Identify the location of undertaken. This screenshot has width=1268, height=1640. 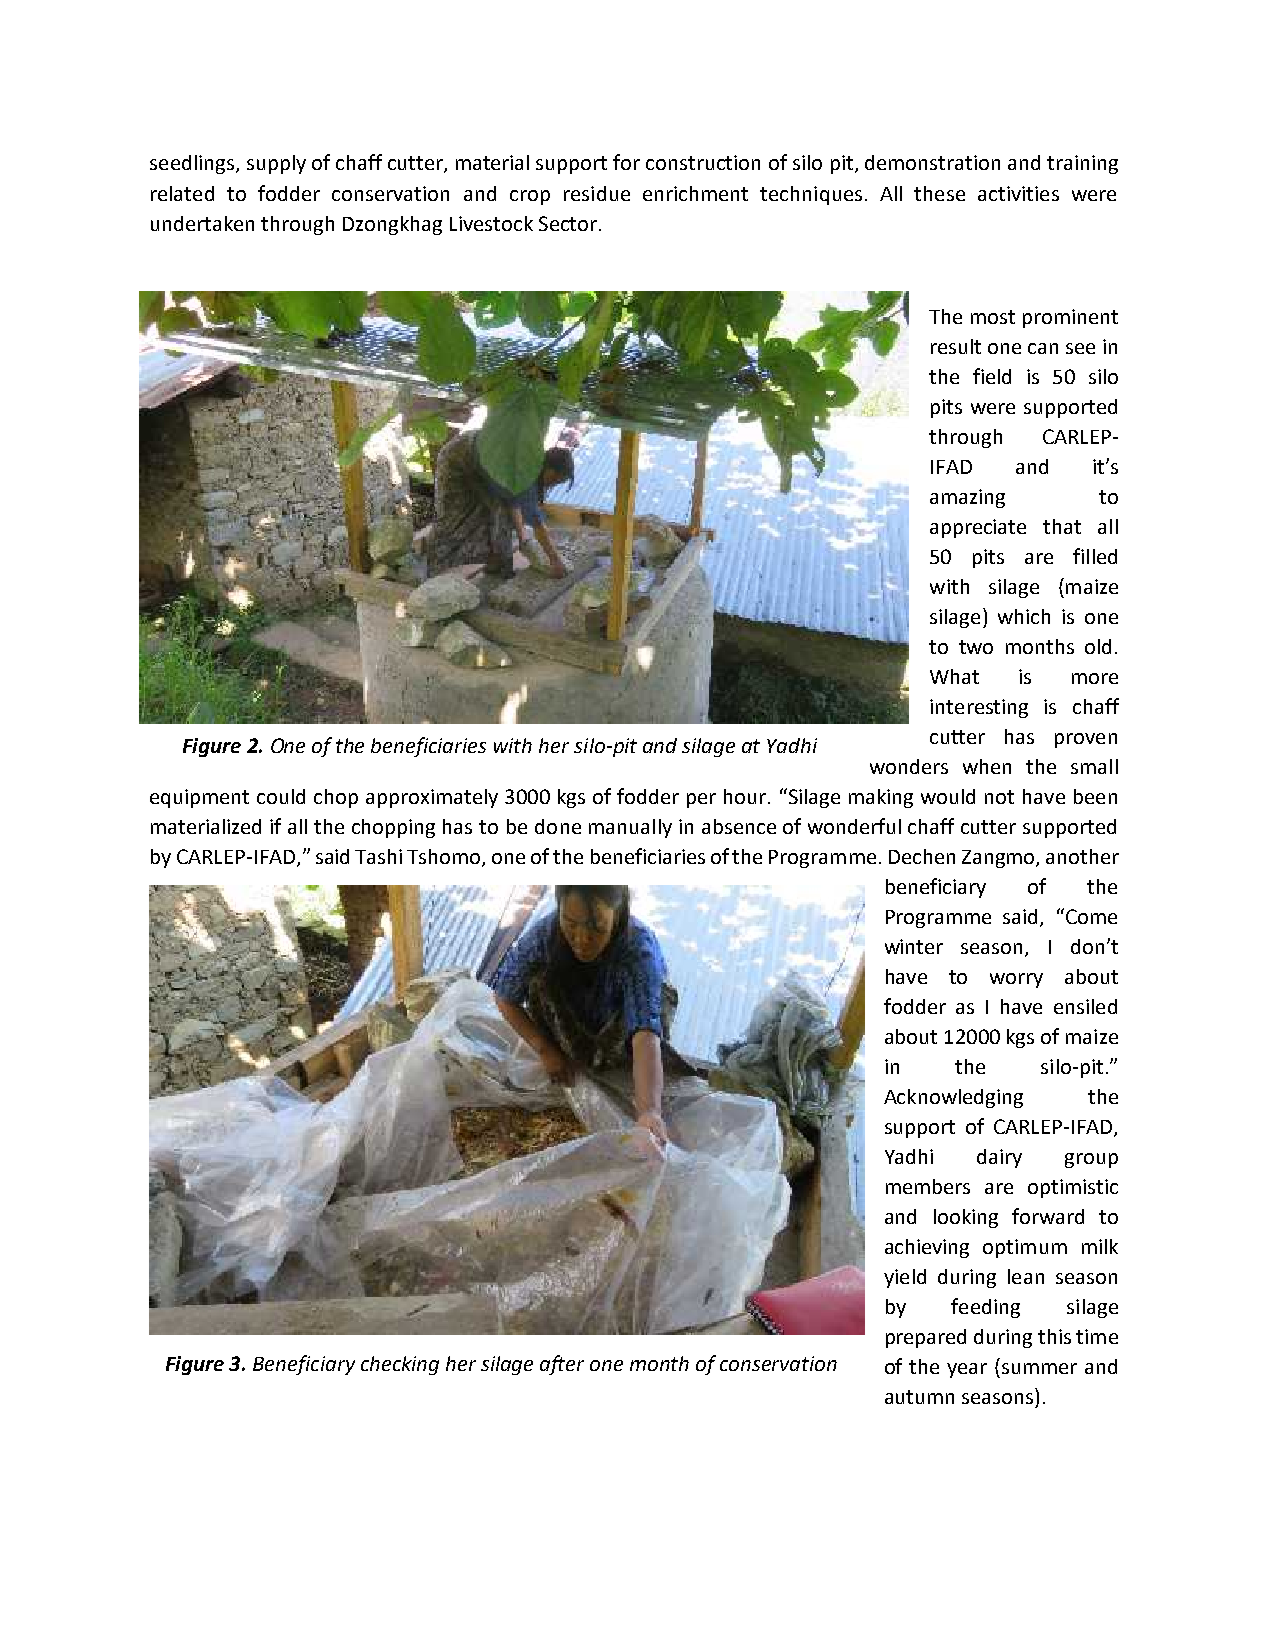
(202, 223).
